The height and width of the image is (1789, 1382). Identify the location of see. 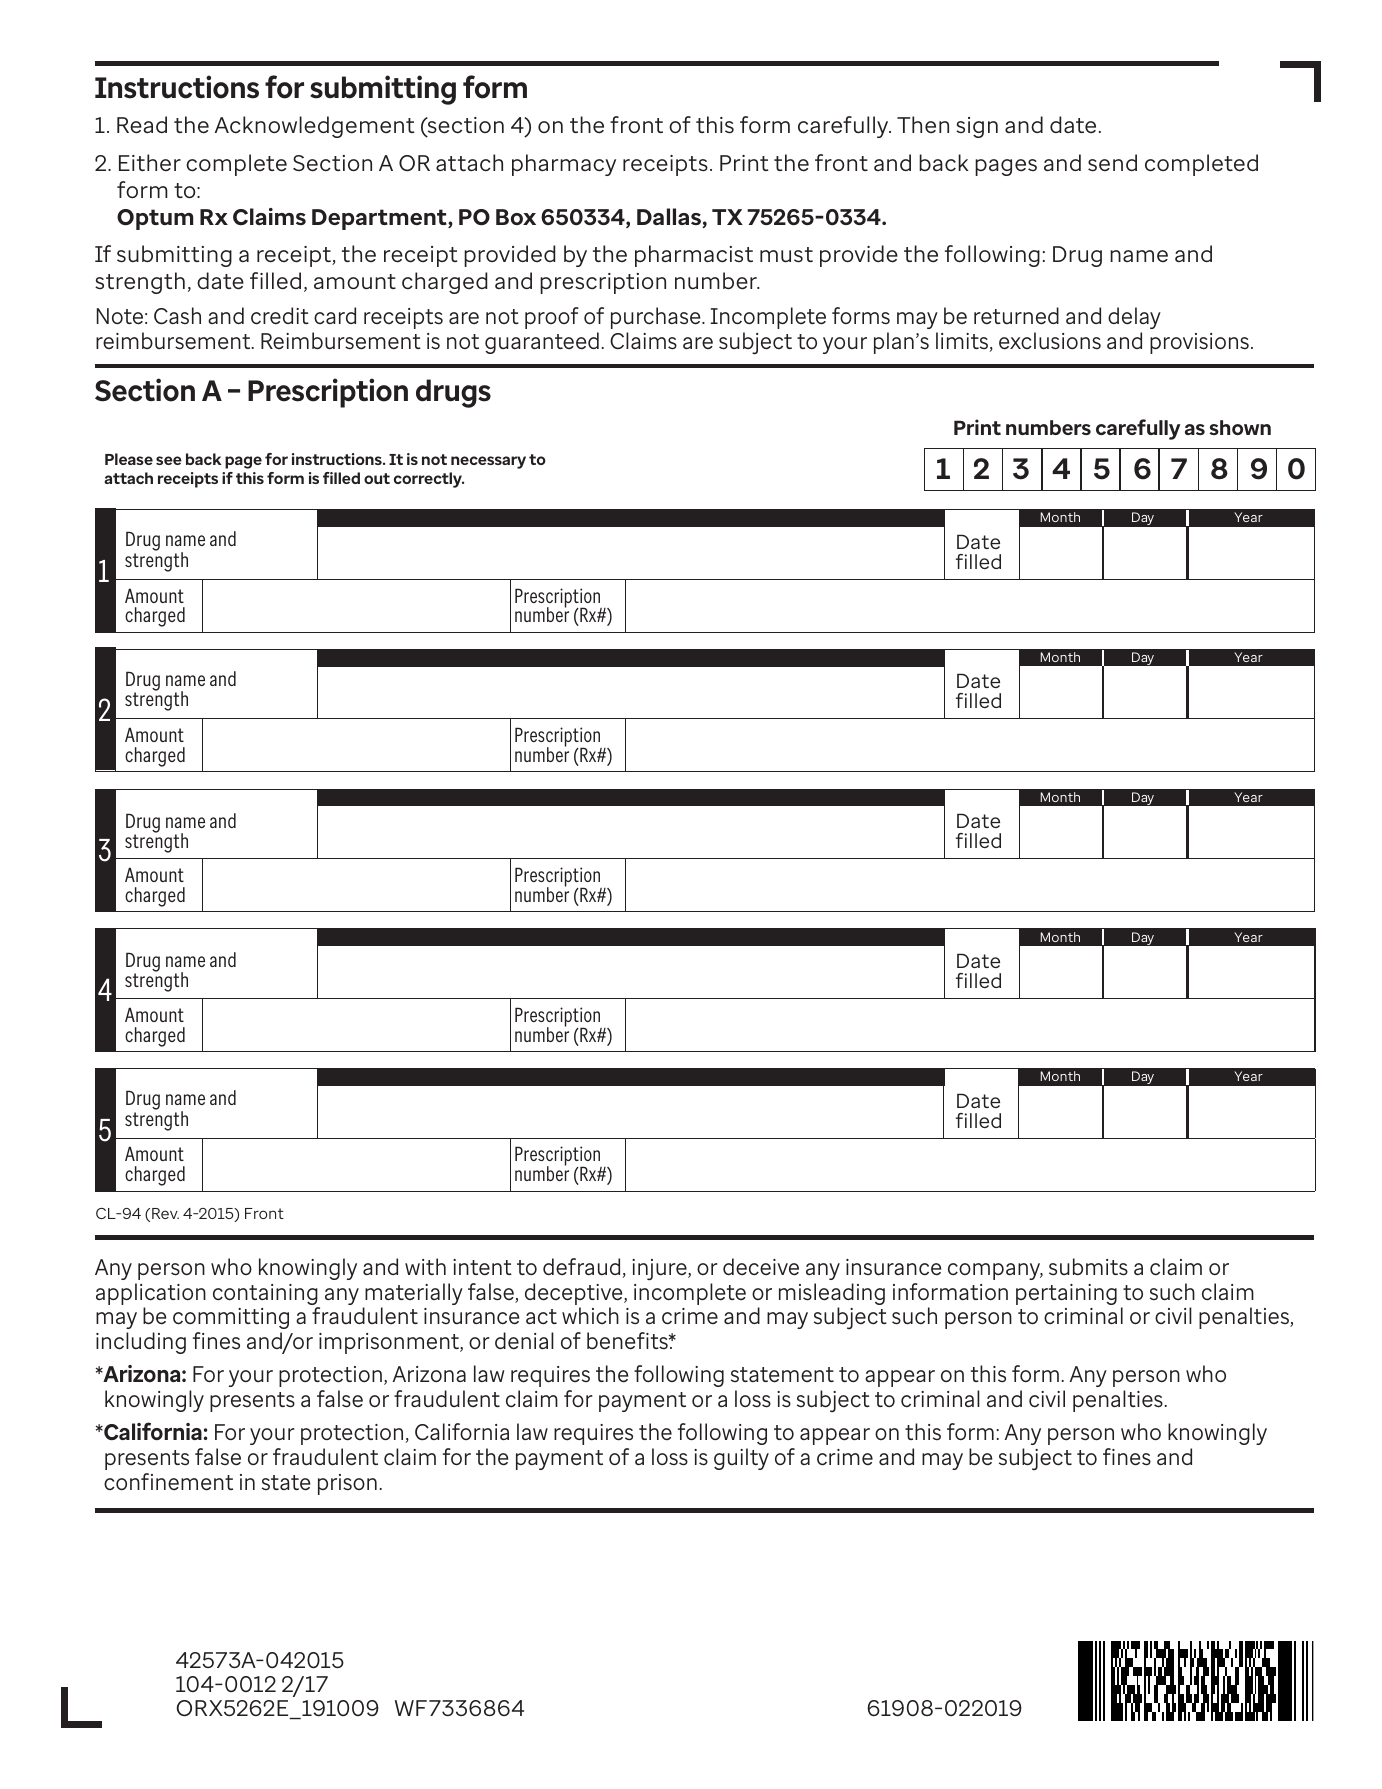
(169, 460).
